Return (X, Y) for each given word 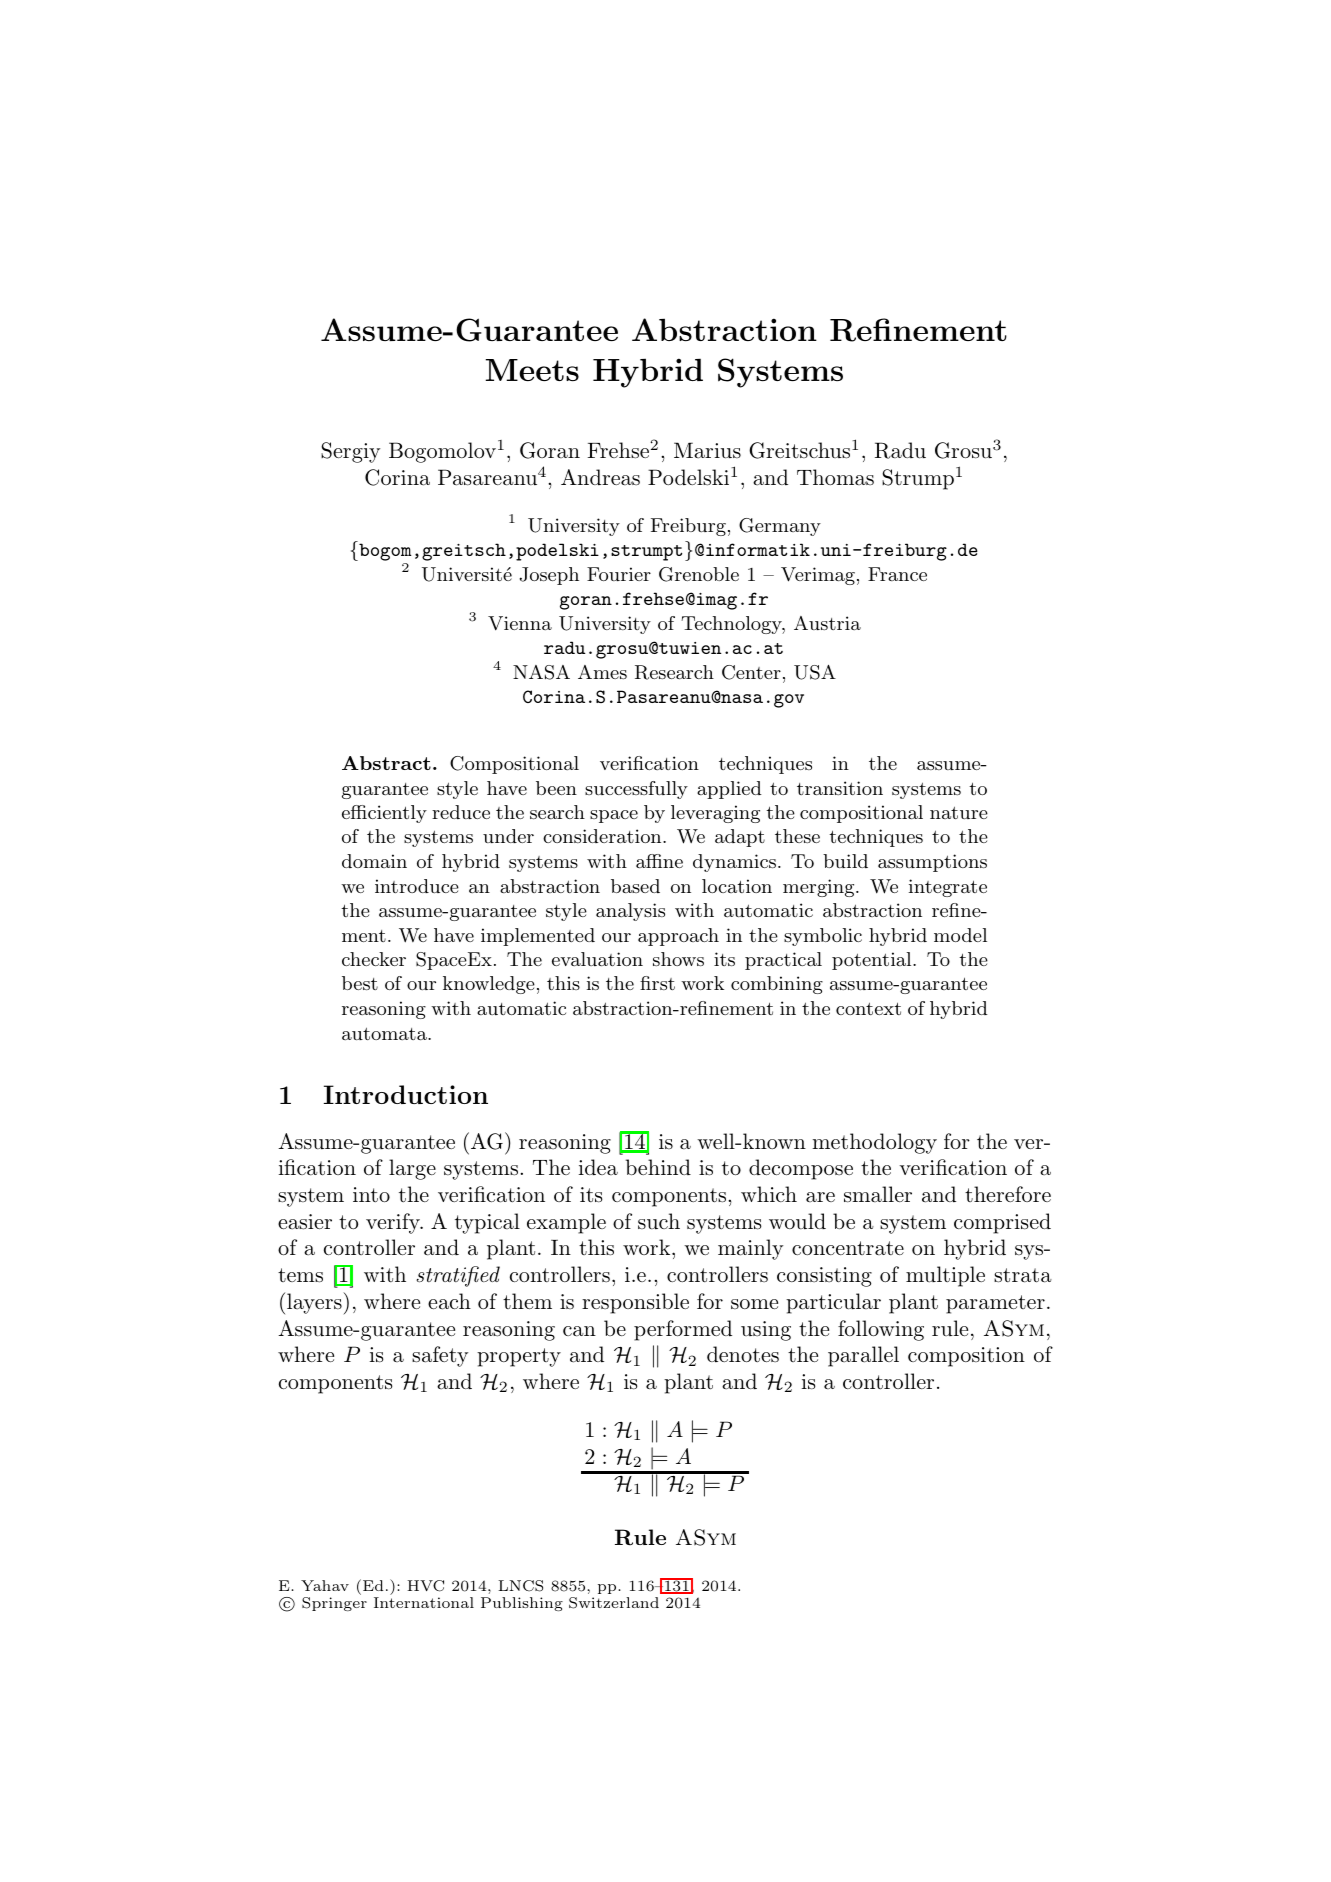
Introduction (406, 1094)
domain (374, 861)
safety (440, 1356)
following (881, 1330)
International (424, 1602)
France (897, 574)
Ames (602, 672)
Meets (532, 370)
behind (658, 1167)
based (635, 886)
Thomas (835, 477)
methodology (874, 1143)
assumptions (932, 863)
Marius (707, 450)
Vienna (520, 623)
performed (683, 1330)
